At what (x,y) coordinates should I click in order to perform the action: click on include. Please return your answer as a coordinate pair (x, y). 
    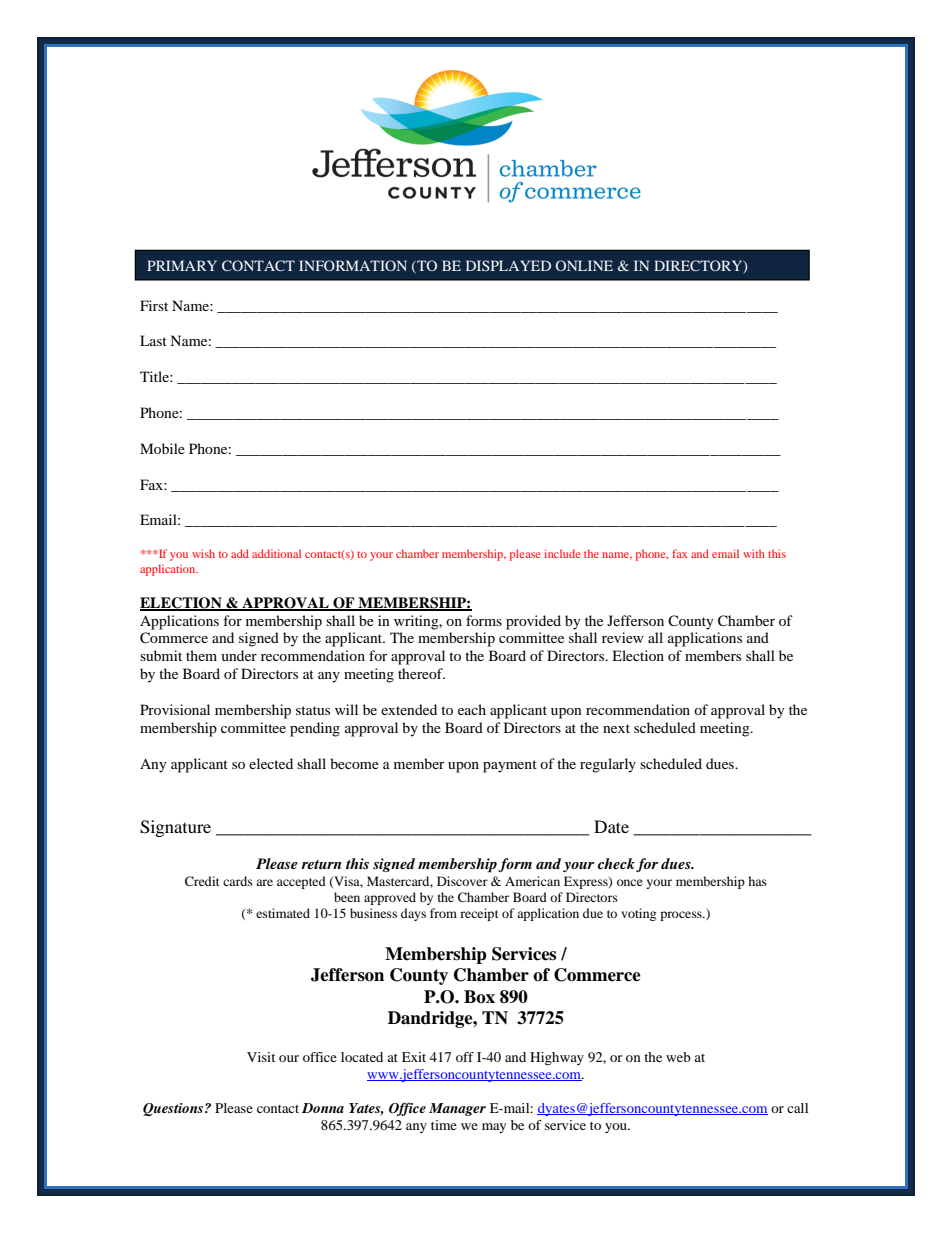
    Looking at the image, I should click on (562, 553).
